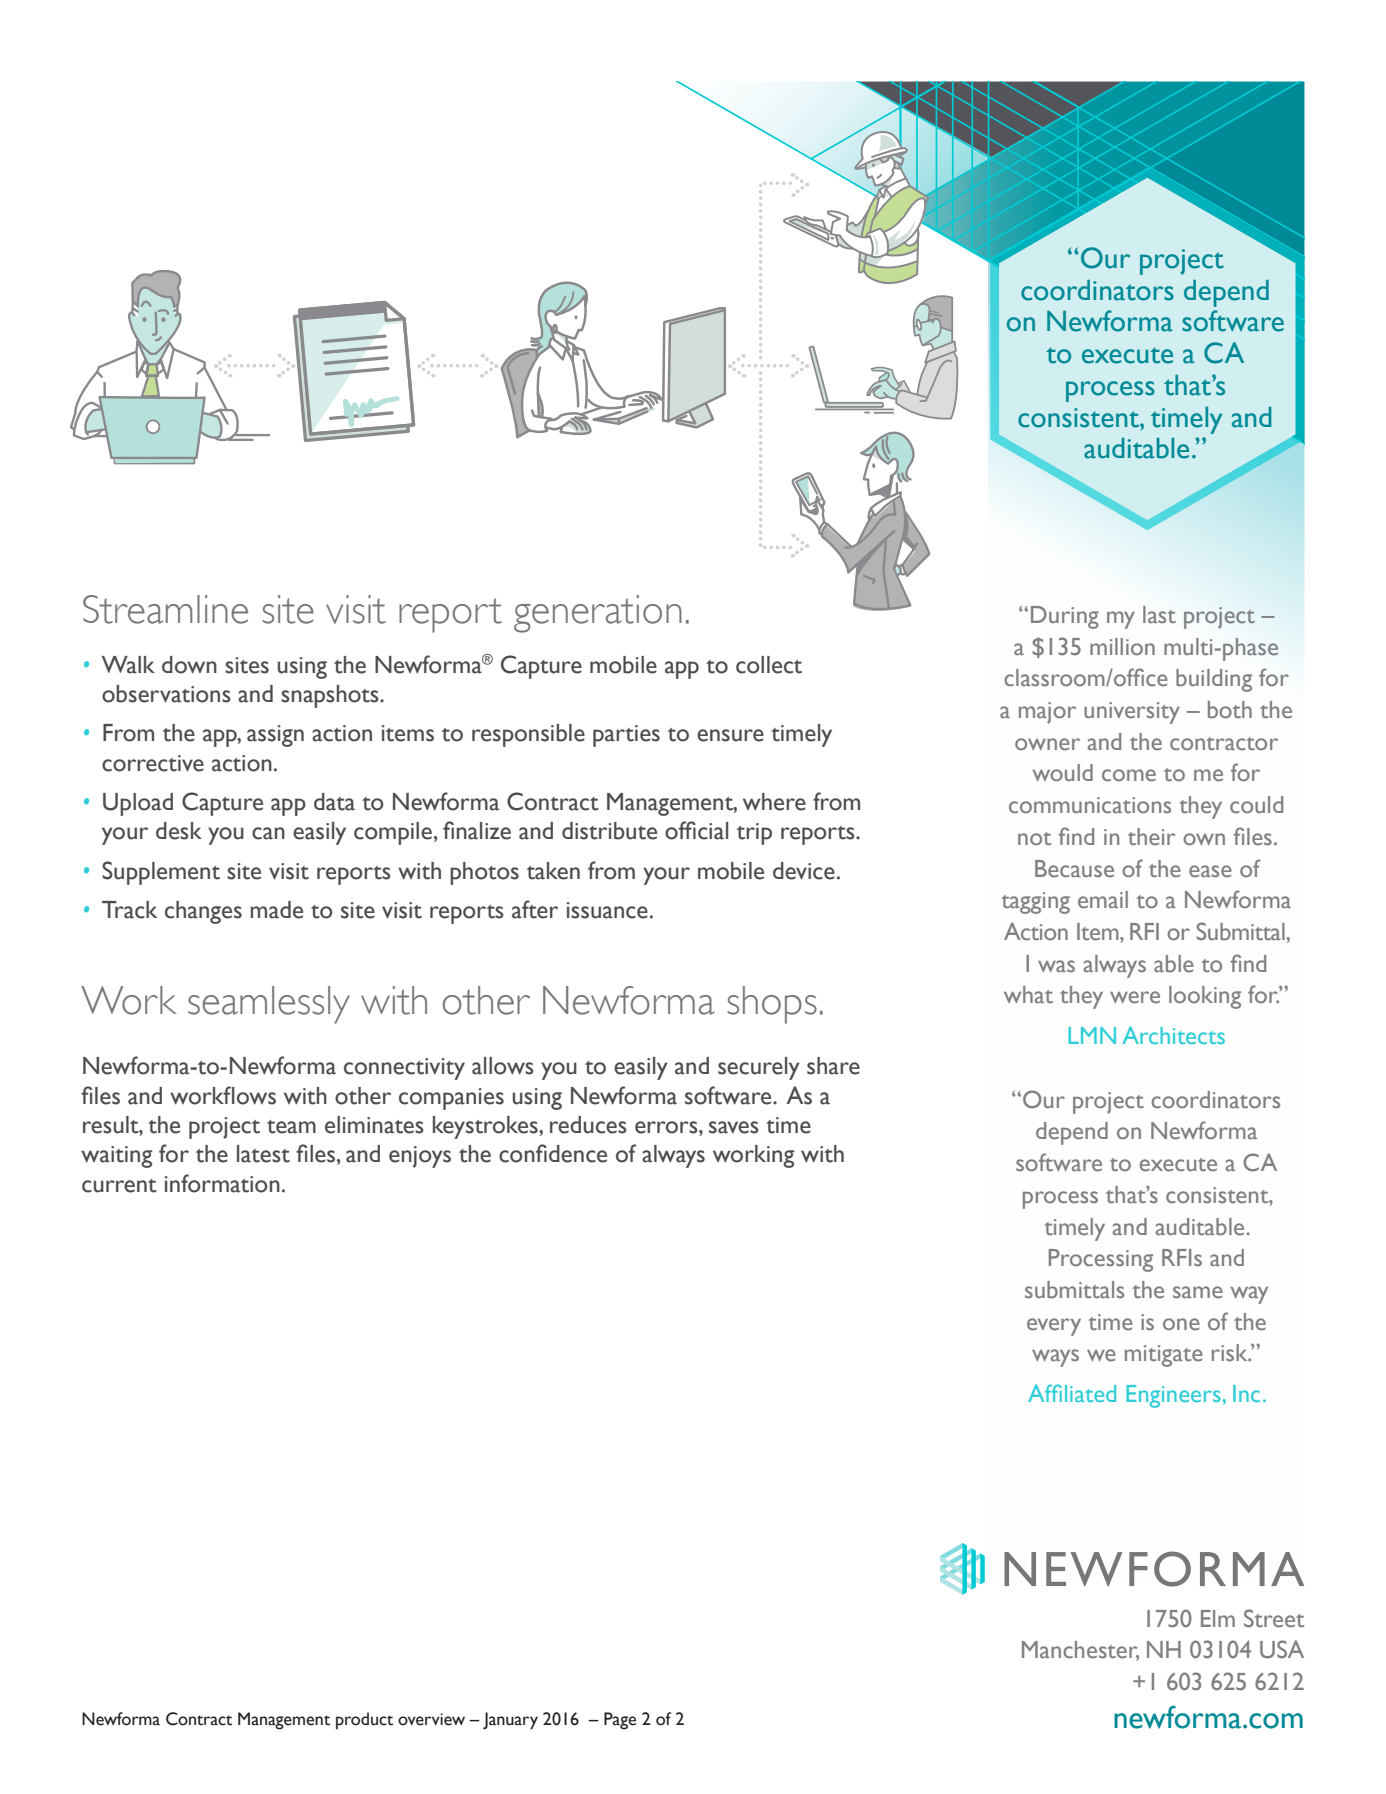  What do you see at coordinates (1122, 647) in the screenshot?
I see `million` at bounding box center [1122, 647].
